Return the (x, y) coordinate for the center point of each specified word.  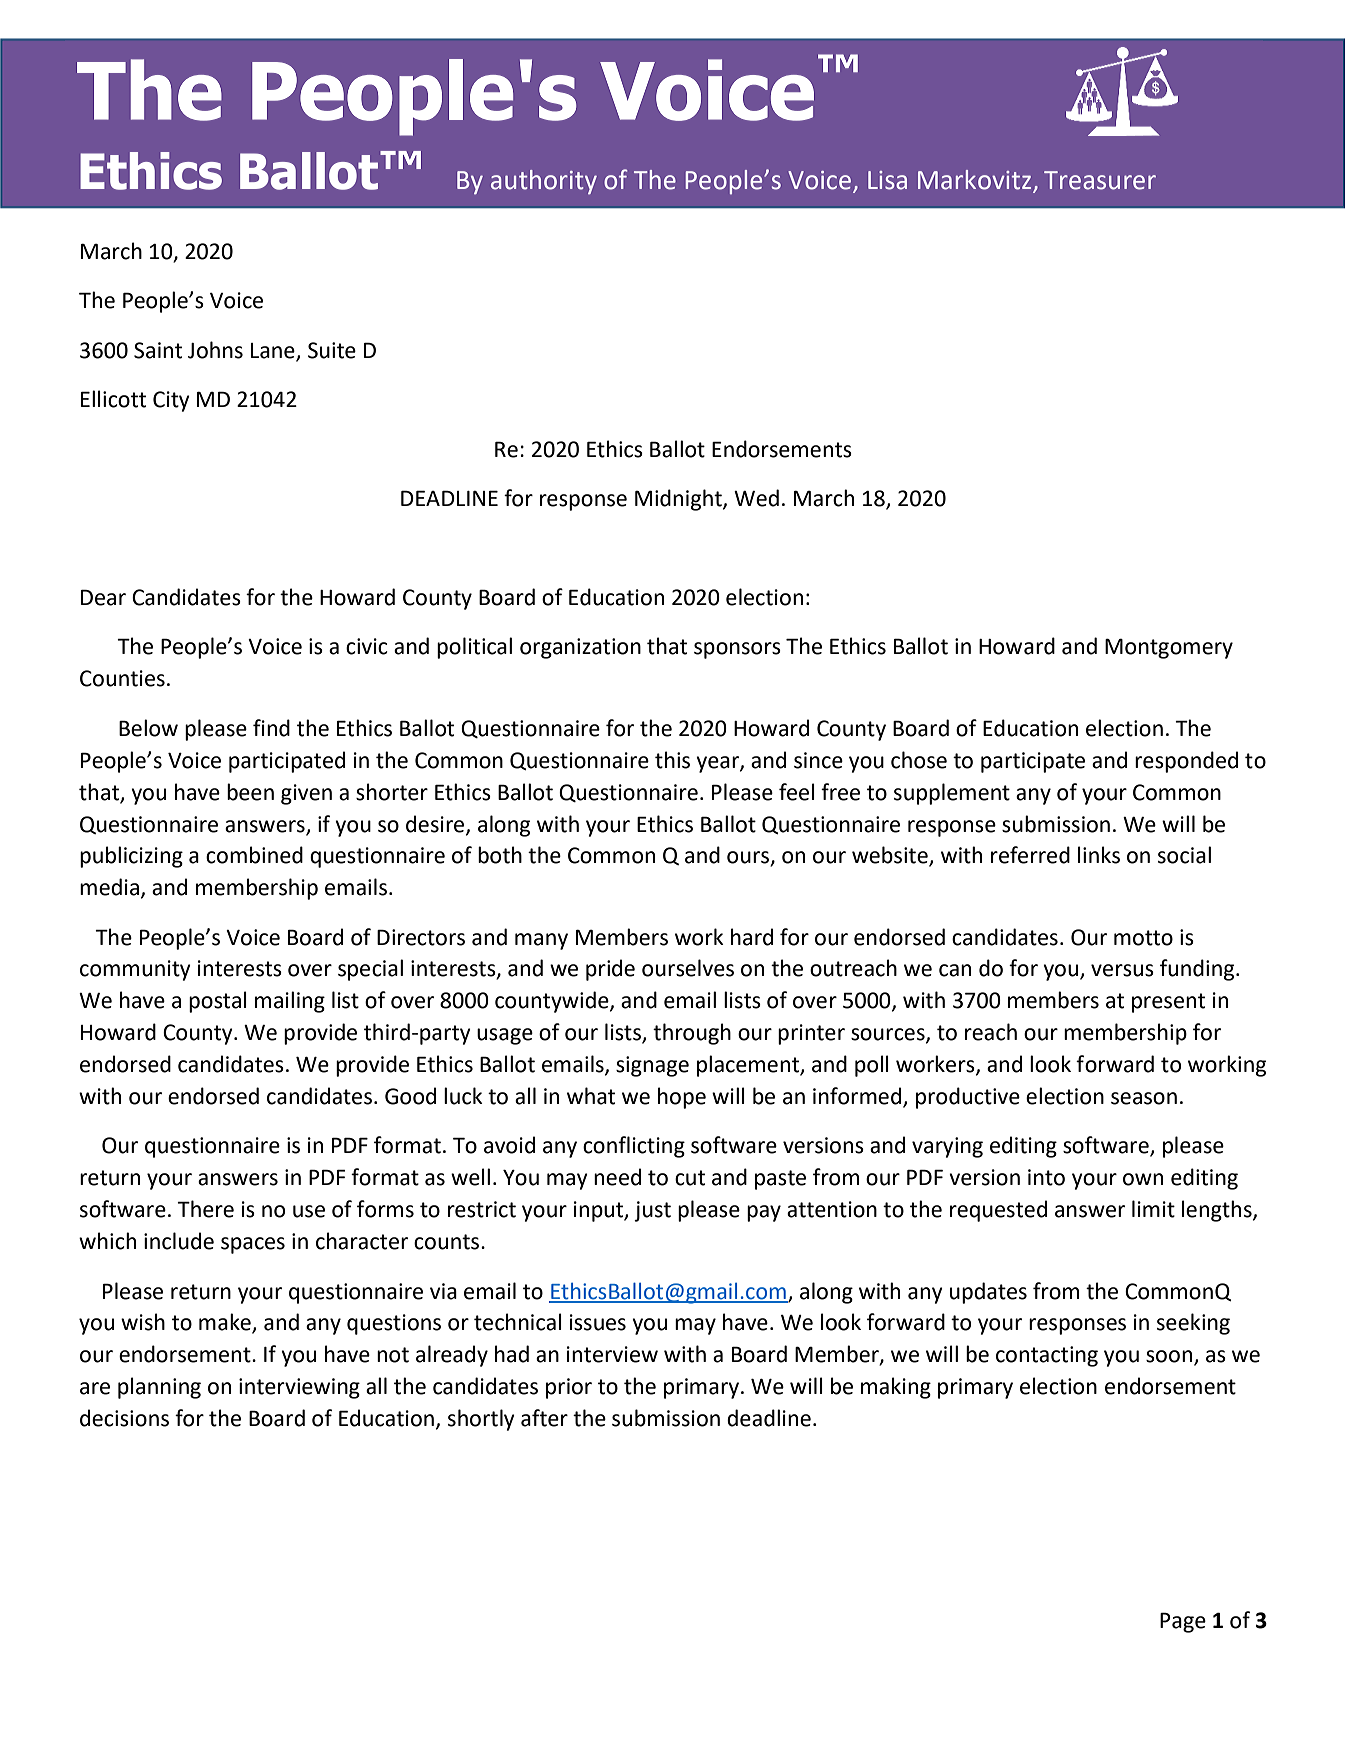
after (544, 1418)
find (271, 728)
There (205, 1209)
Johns (215, 350)
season (1144, 1098)
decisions (124, 1418)
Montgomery (1169, 648)
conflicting (634, 1147)
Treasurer (1100, 180)
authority (544, 182)
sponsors (737, 650)
